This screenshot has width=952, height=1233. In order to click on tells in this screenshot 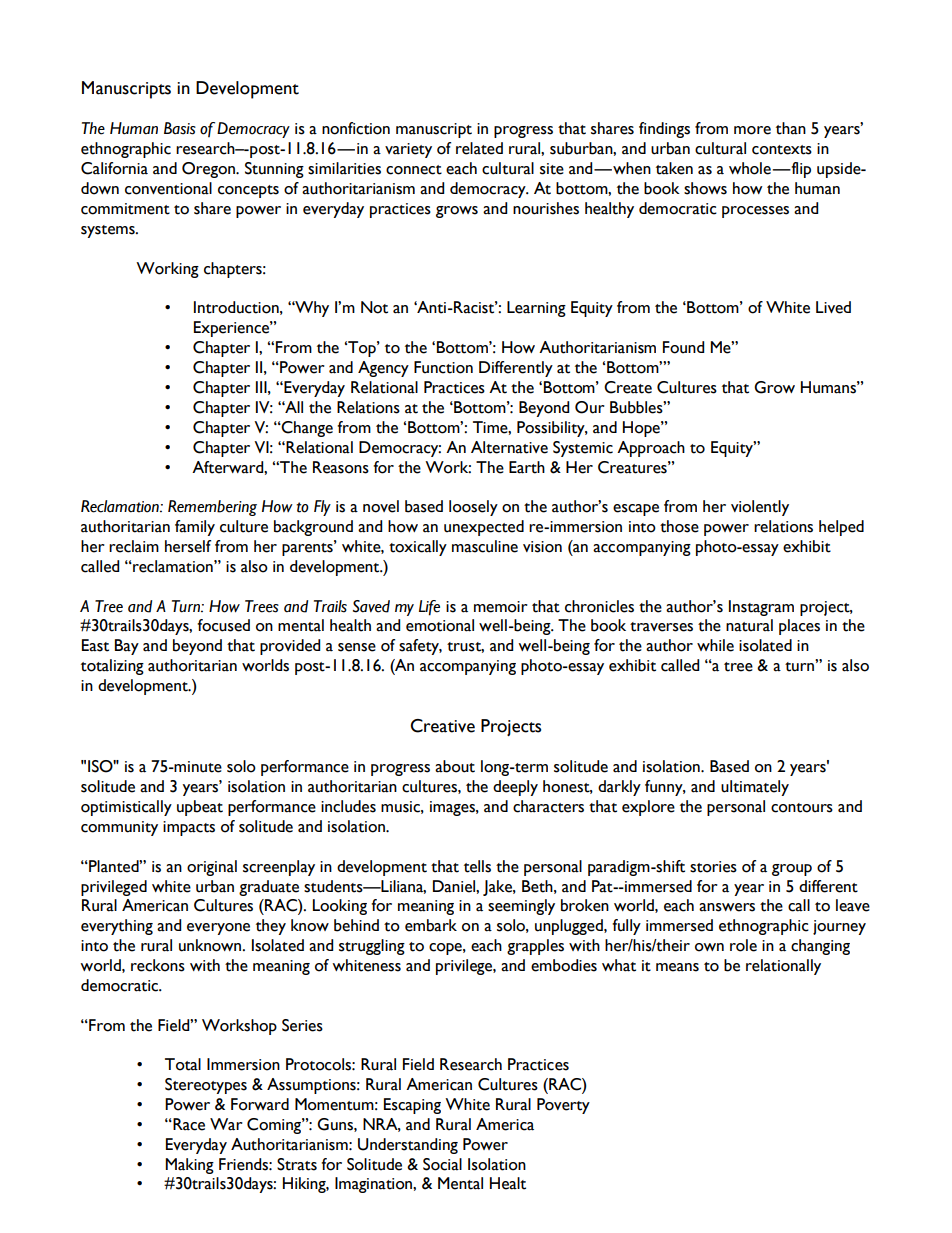, I will do `click(477, 866)`.
